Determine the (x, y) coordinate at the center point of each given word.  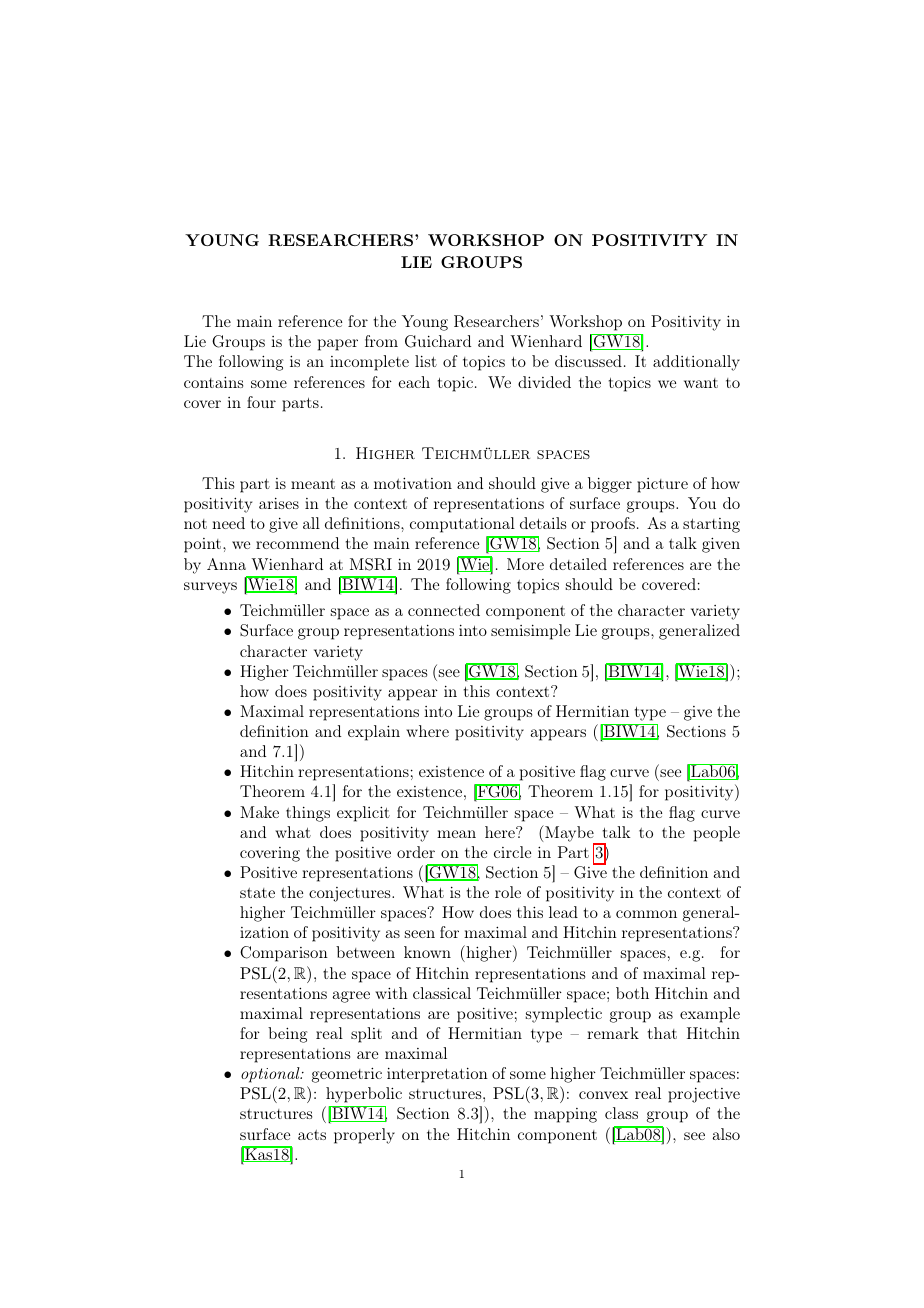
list (426, 361)
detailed (578, 564)
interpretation (437, 1075)
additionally (696, 363)
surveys (210, 588)
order (416, 852)
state (257, 893)
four (261, 402)
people (717, 834)
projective (704, 1095)
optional (271, 1075)
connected (444, 610)
